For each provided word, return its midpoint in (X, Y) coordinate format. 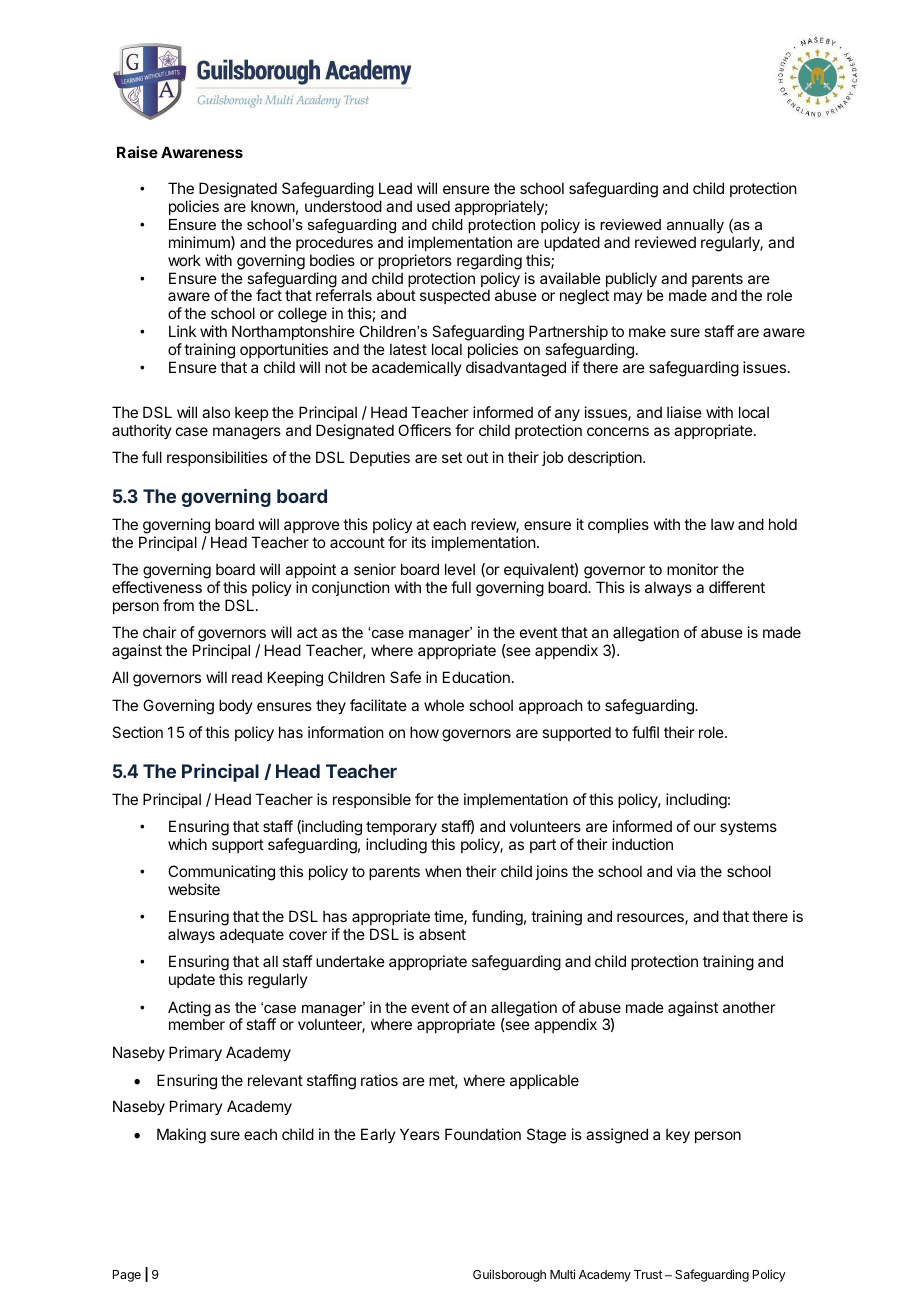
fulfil (645, 732)
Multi (562, 1274)
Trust (648, 1274)
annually (695, 226)
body (236, 706)
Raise (137, 152)
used (433, 206)
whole (444, 705)
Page (127, 1276)
